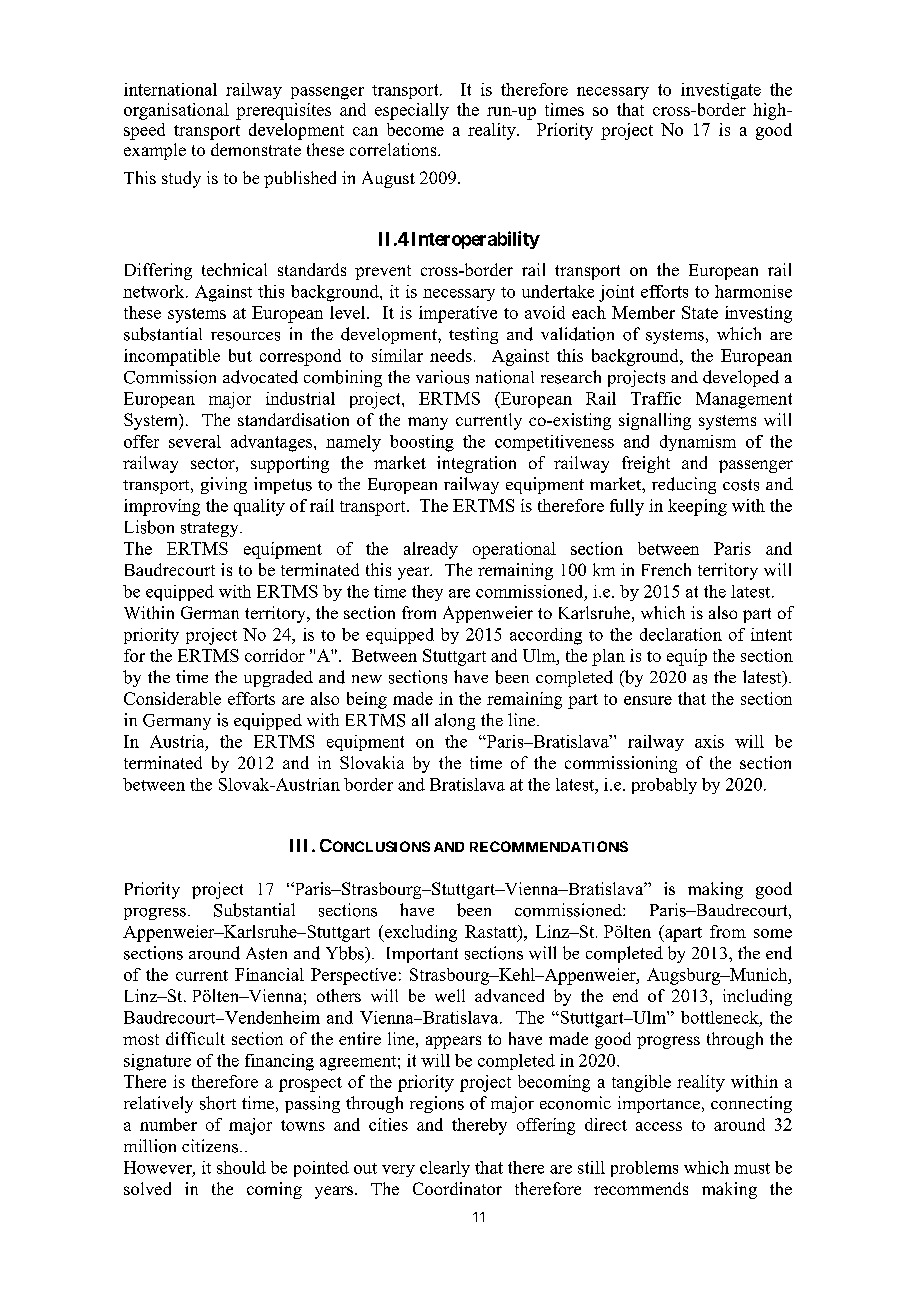 The image size is (924, 1308). Describe the element at coordinates (415, 129) in the screenshot. I see `become` at that location.
